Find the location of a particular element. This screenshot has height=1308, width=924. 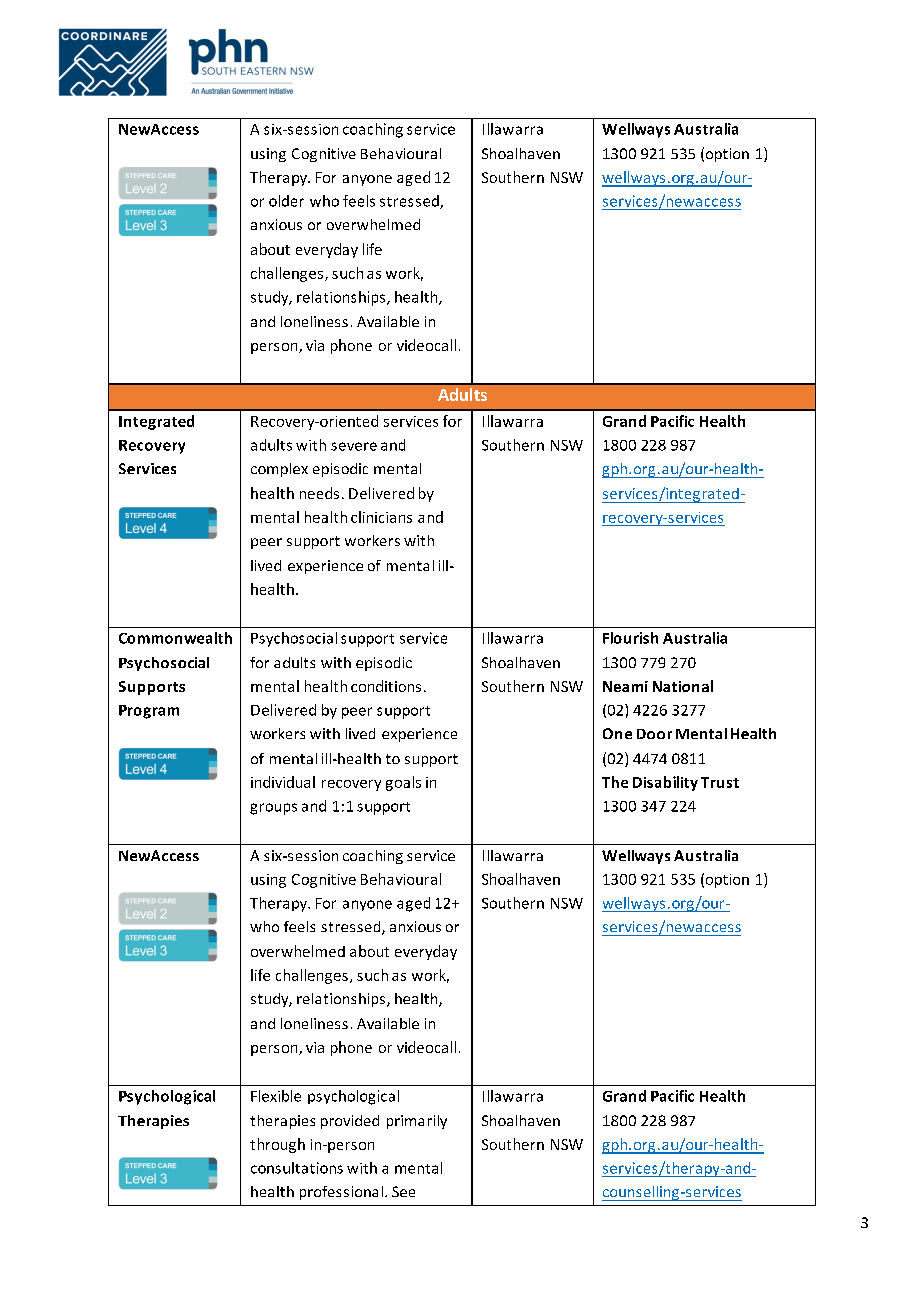

needs is located at coordinates (319, 493).
